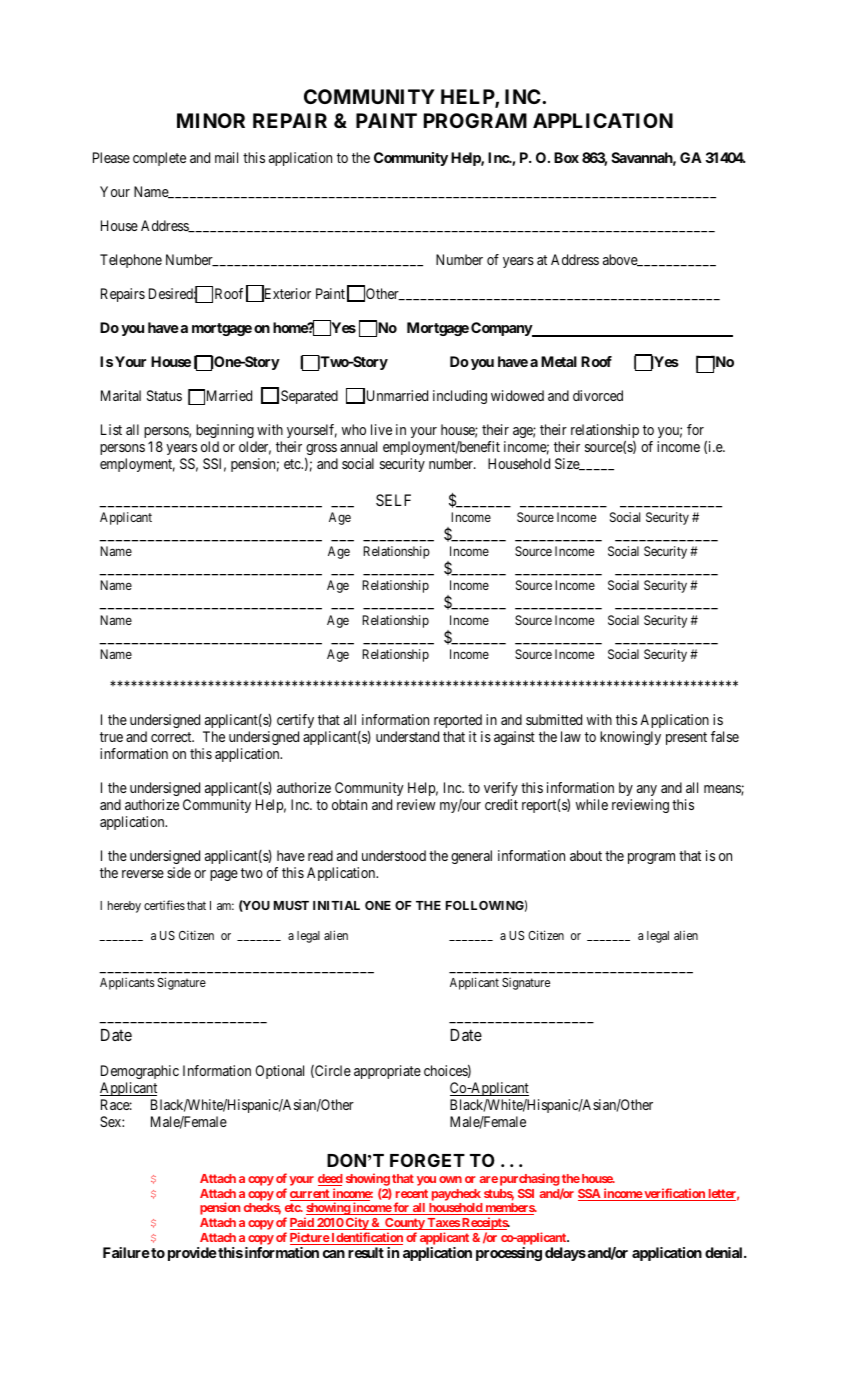 This document has width=849, height=1400. What do you see at coordinates (159, 159) in the document?
I see `complete` at bounding box center [159, 159].
